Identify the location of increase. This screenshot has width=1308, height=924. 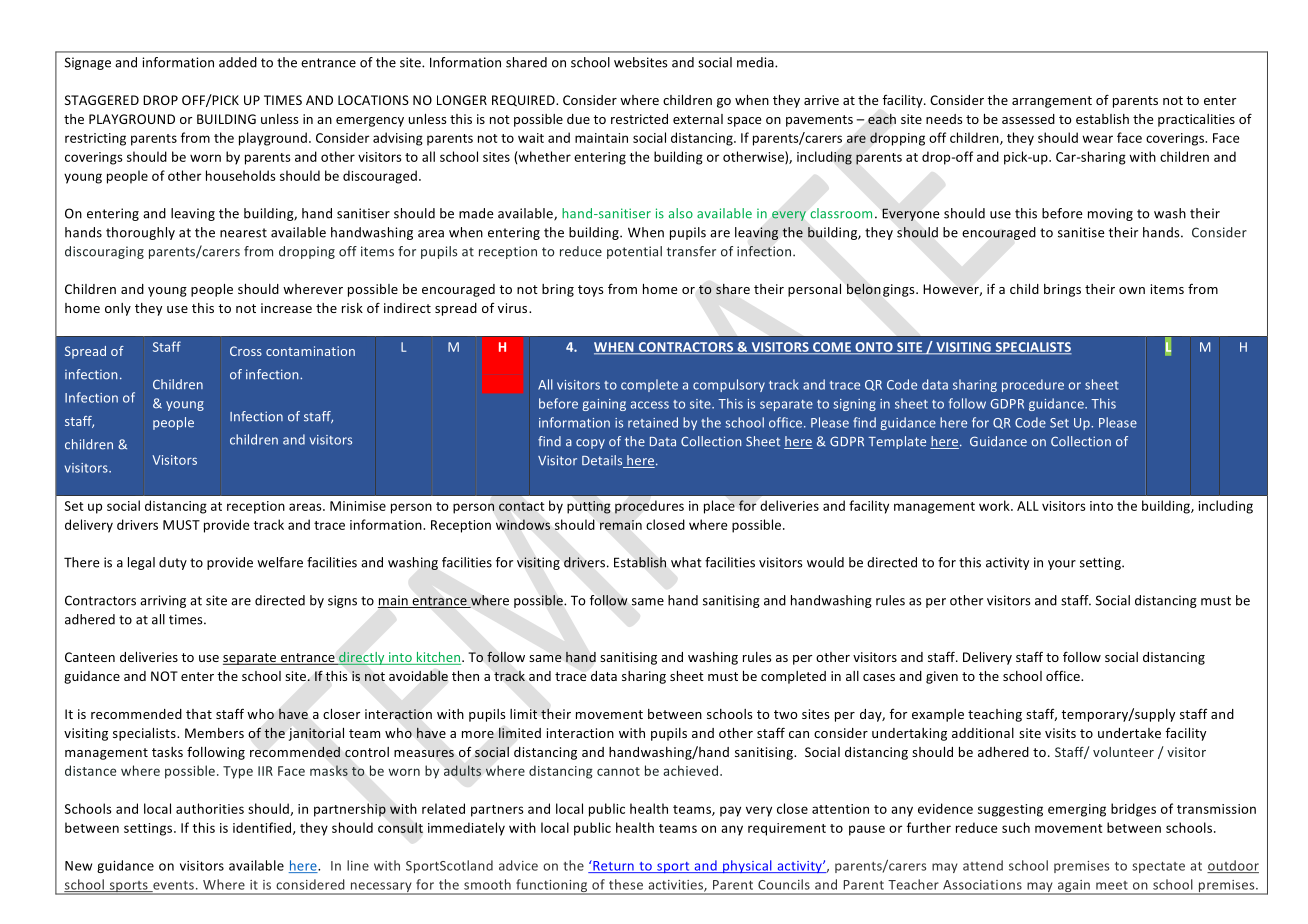
(286, 308).
